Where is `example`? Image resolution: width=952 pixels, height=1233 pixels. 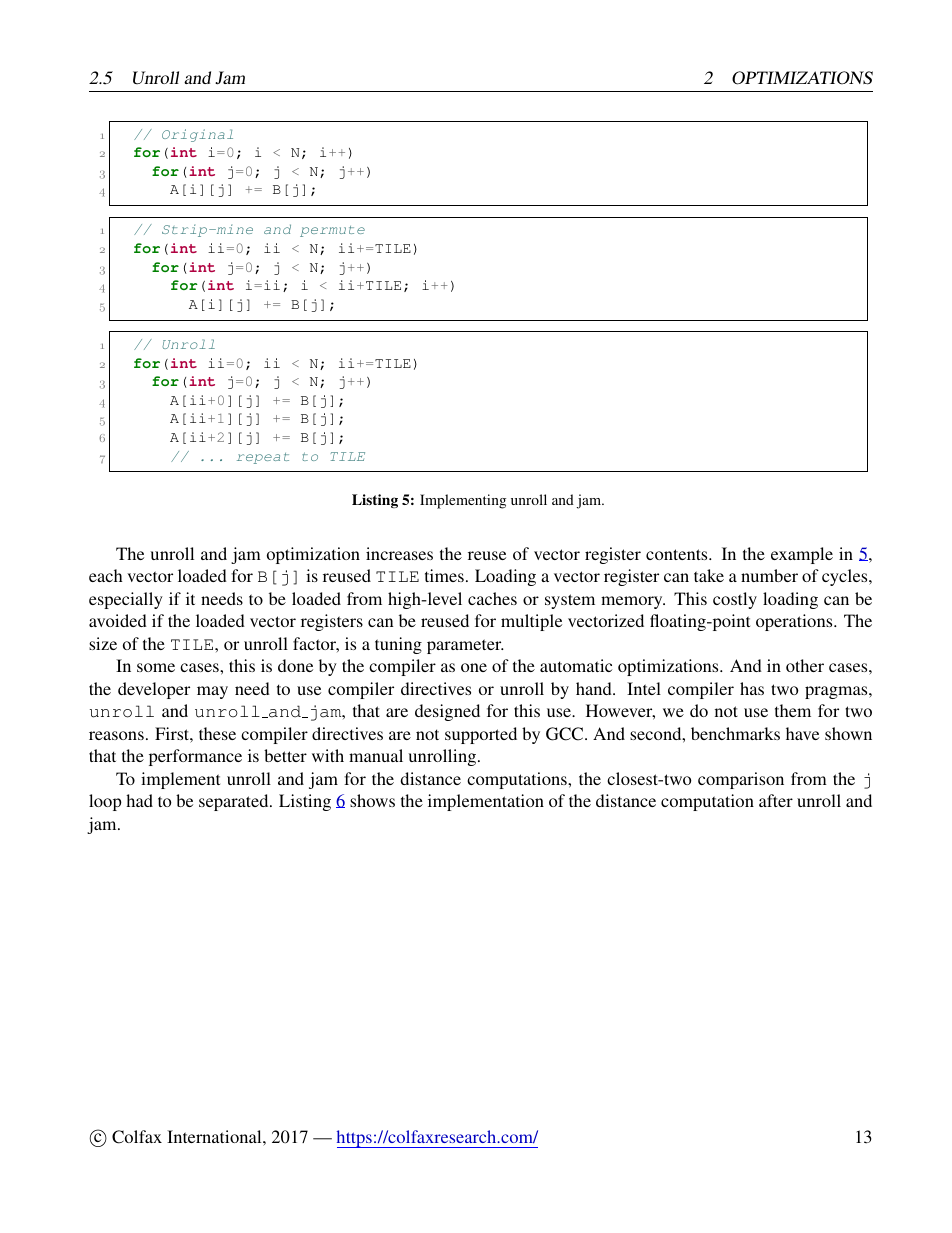
example is located at coordinates (802, 555).
